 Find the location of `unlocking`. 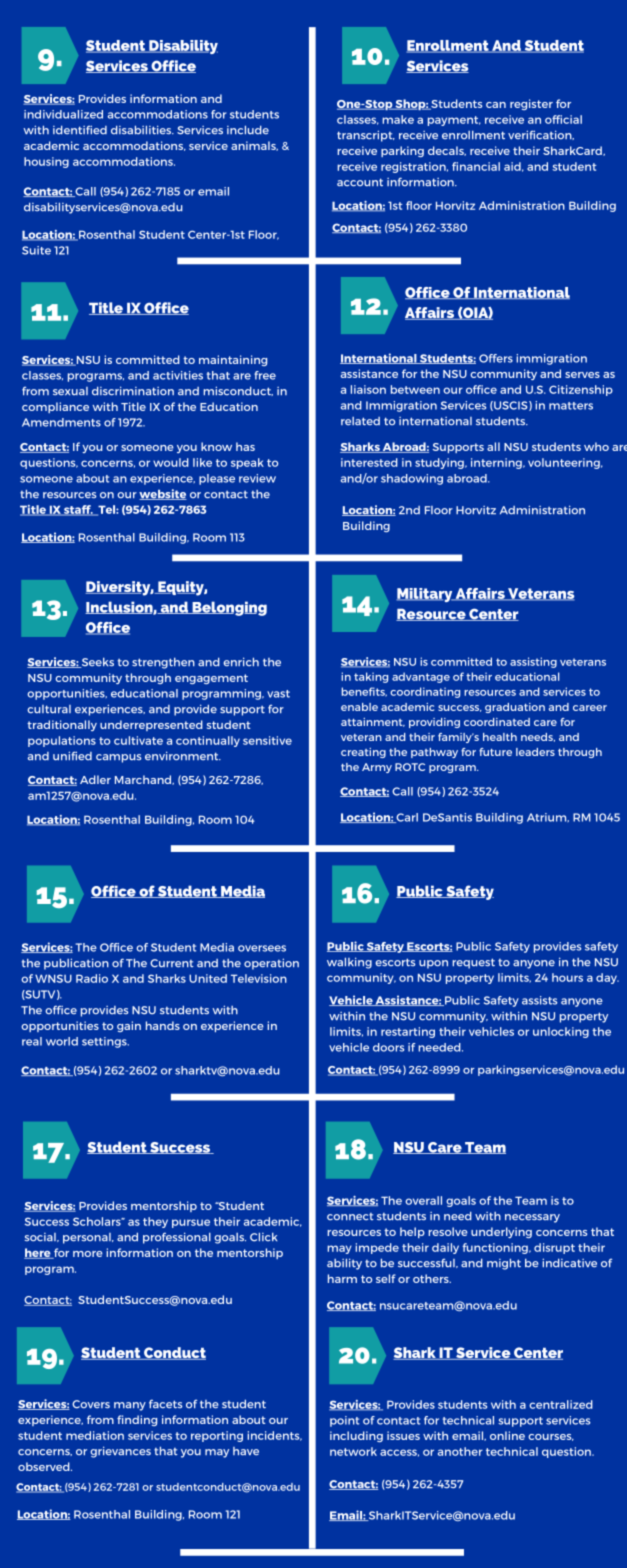

unlocking is located at coordinates (561, 1032).
